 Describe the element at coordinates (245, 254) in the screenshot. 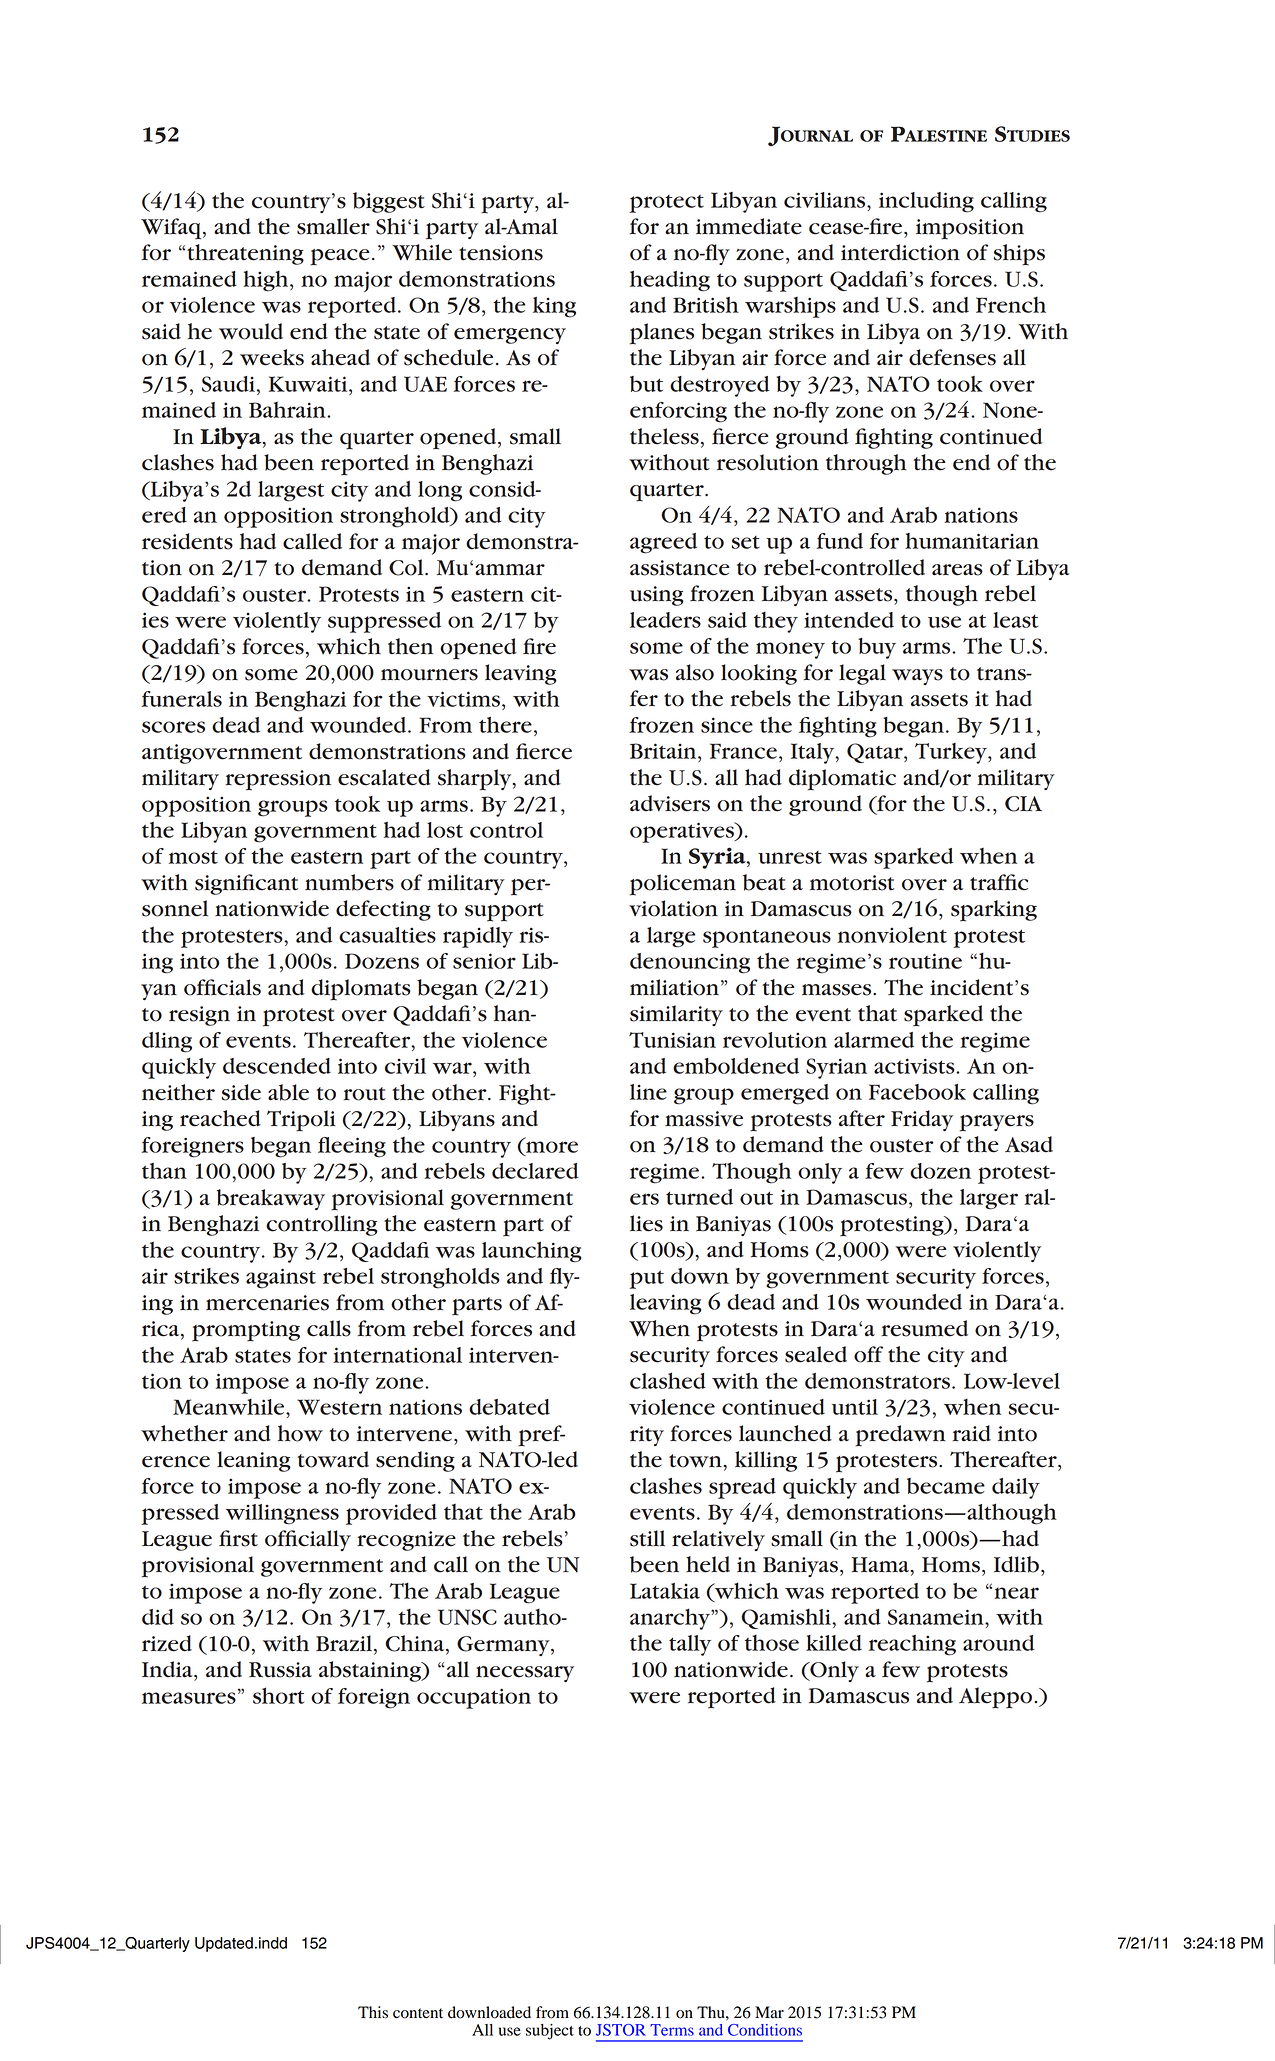

I see `threatening` at that location.
